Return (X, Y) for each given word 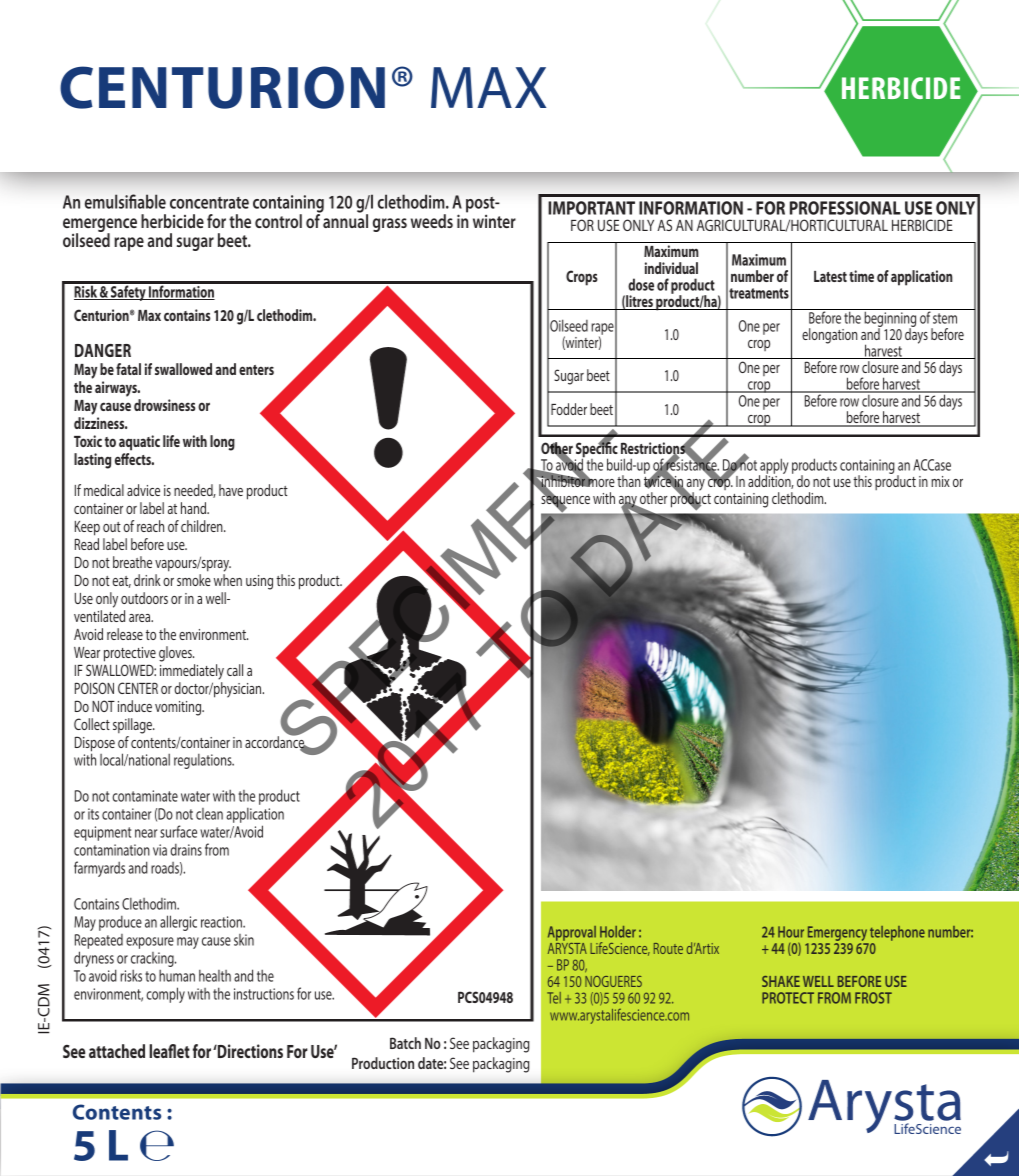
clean (209, 814)
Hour (791, 932)
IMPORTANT (591, 208)
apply (773, 467)
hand (195, 508)
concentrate (209, 203)
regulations (204, 761)
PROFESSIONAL (845, 208)
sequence (565, 501)
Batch (405, 1043)
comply (165, 995)
